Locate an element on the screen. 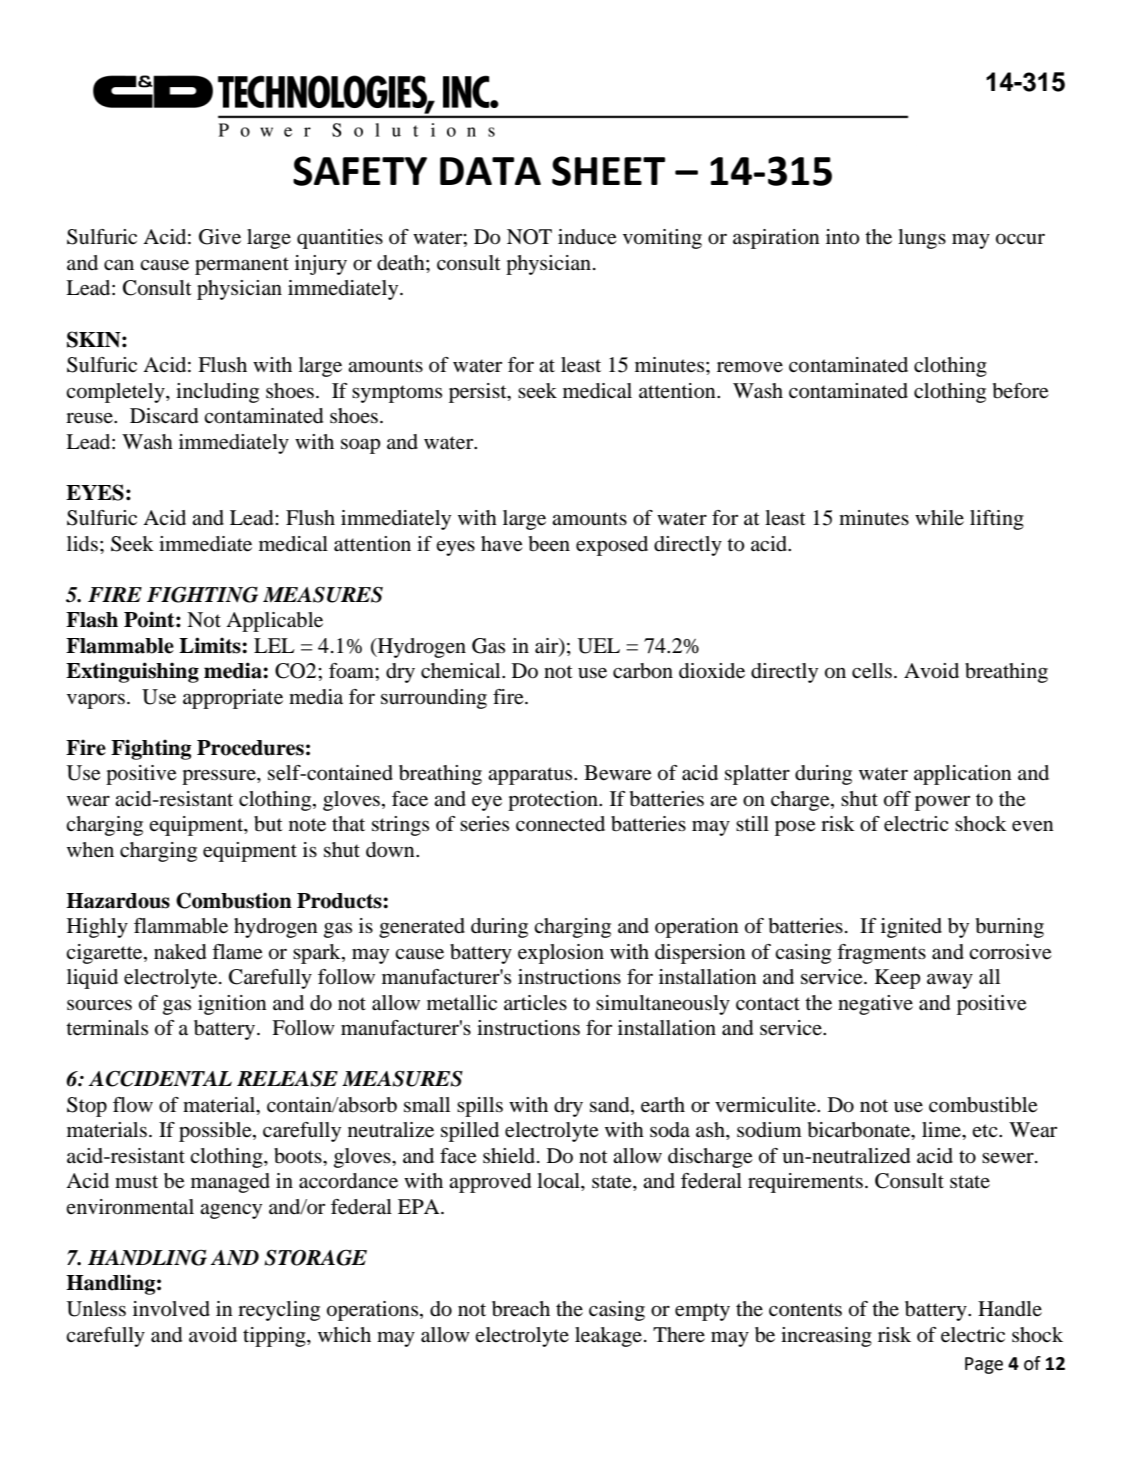 The height and width of the screenshot is (1464, 1132). induce is located at coordinates (587, 237).
